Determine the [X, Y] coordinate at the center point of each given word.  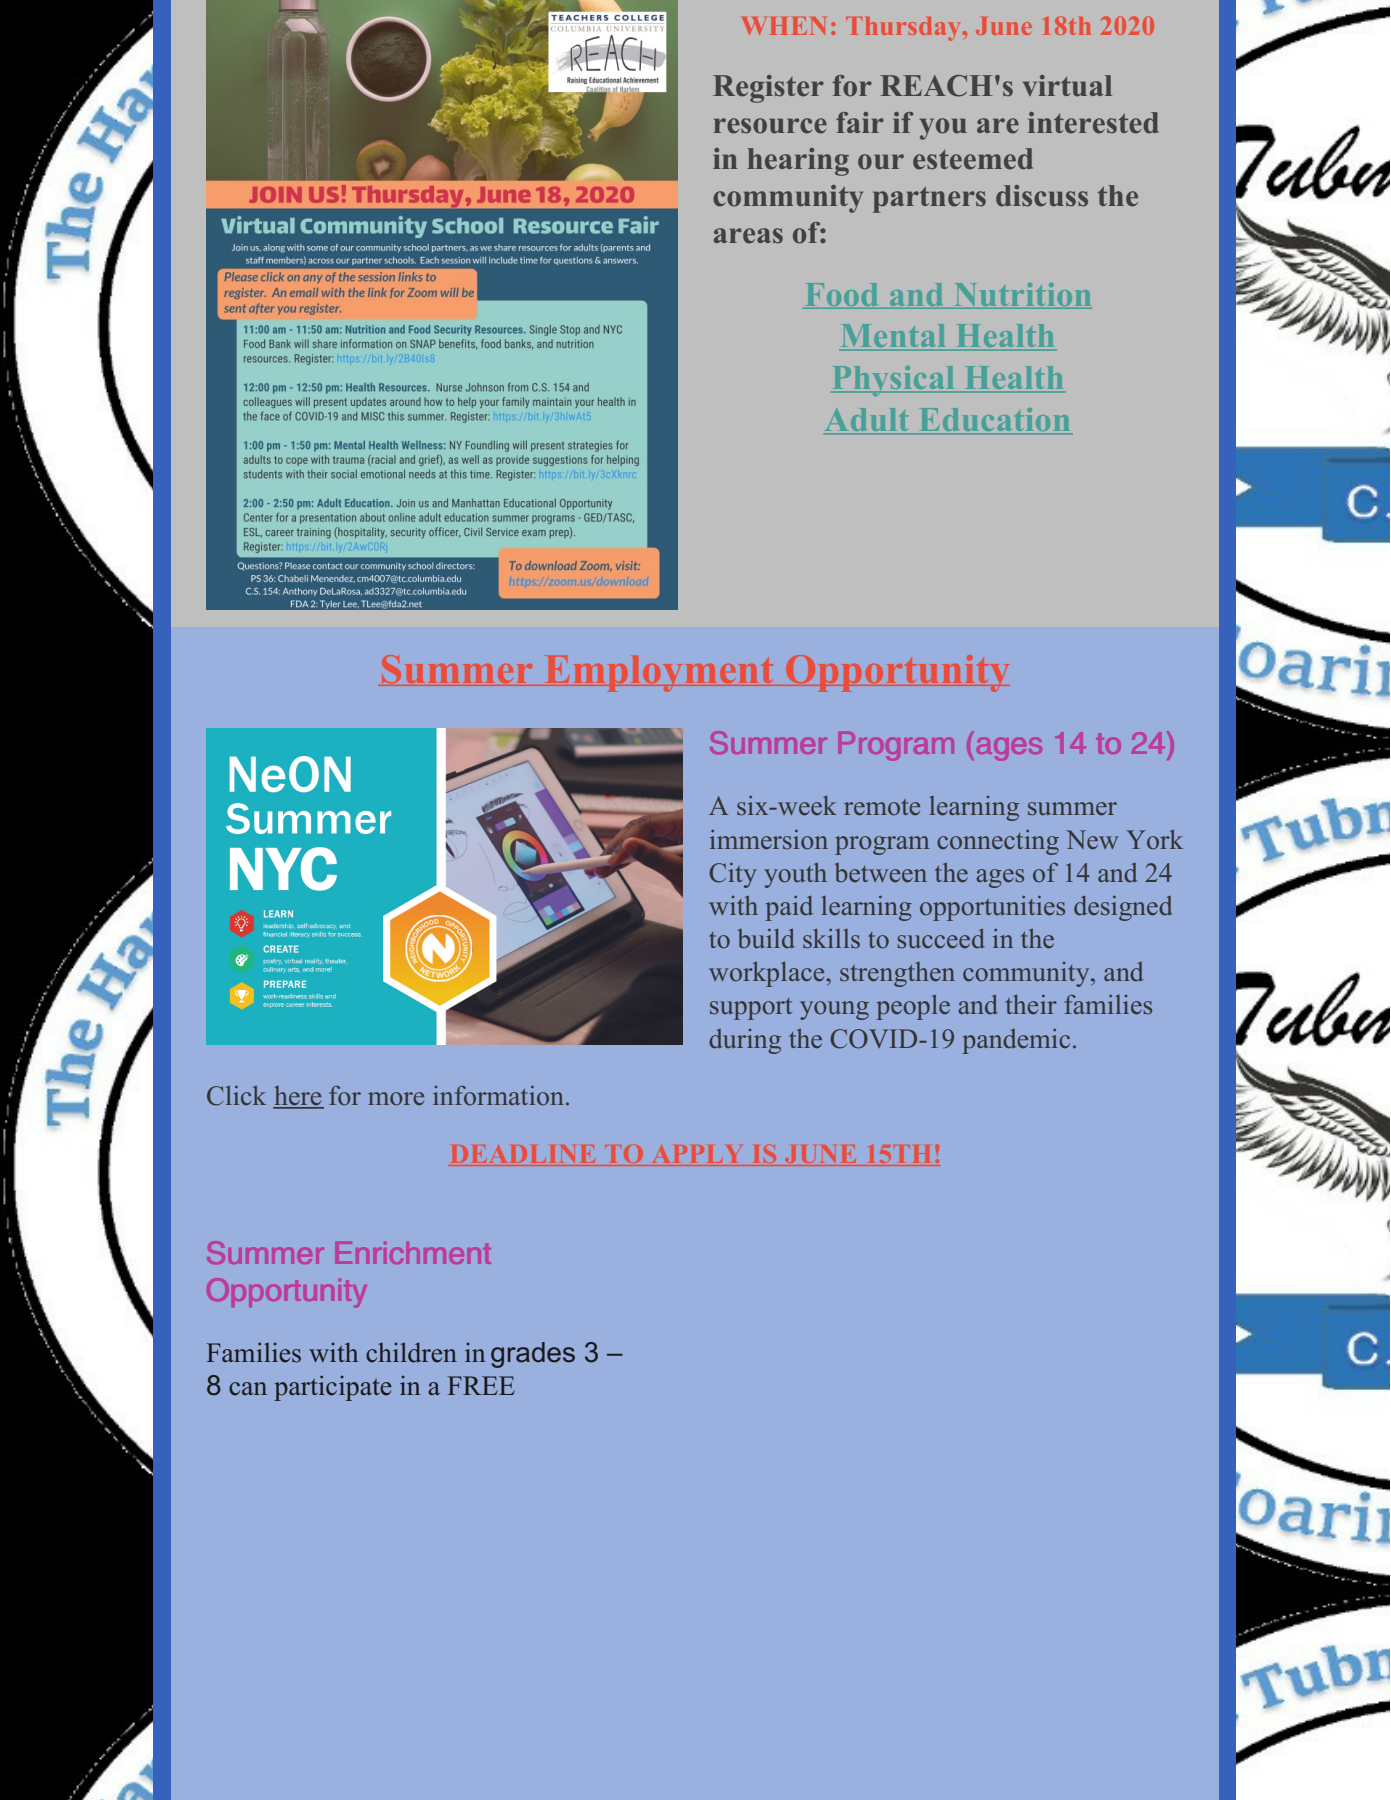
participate [333, 1388]
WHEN [784, 26]
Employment [659, 674]
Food [842, 294]
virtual [1067, 86]
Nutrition [1021, 296]
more [396, 1099]
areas [748, 236]
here [298, 1097]
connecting [998, 842]
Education [994, 421]
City [733, 875]
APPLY [697, 1154]
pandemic [1016, 1041]
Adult [868, 421]
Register [768, 89]
